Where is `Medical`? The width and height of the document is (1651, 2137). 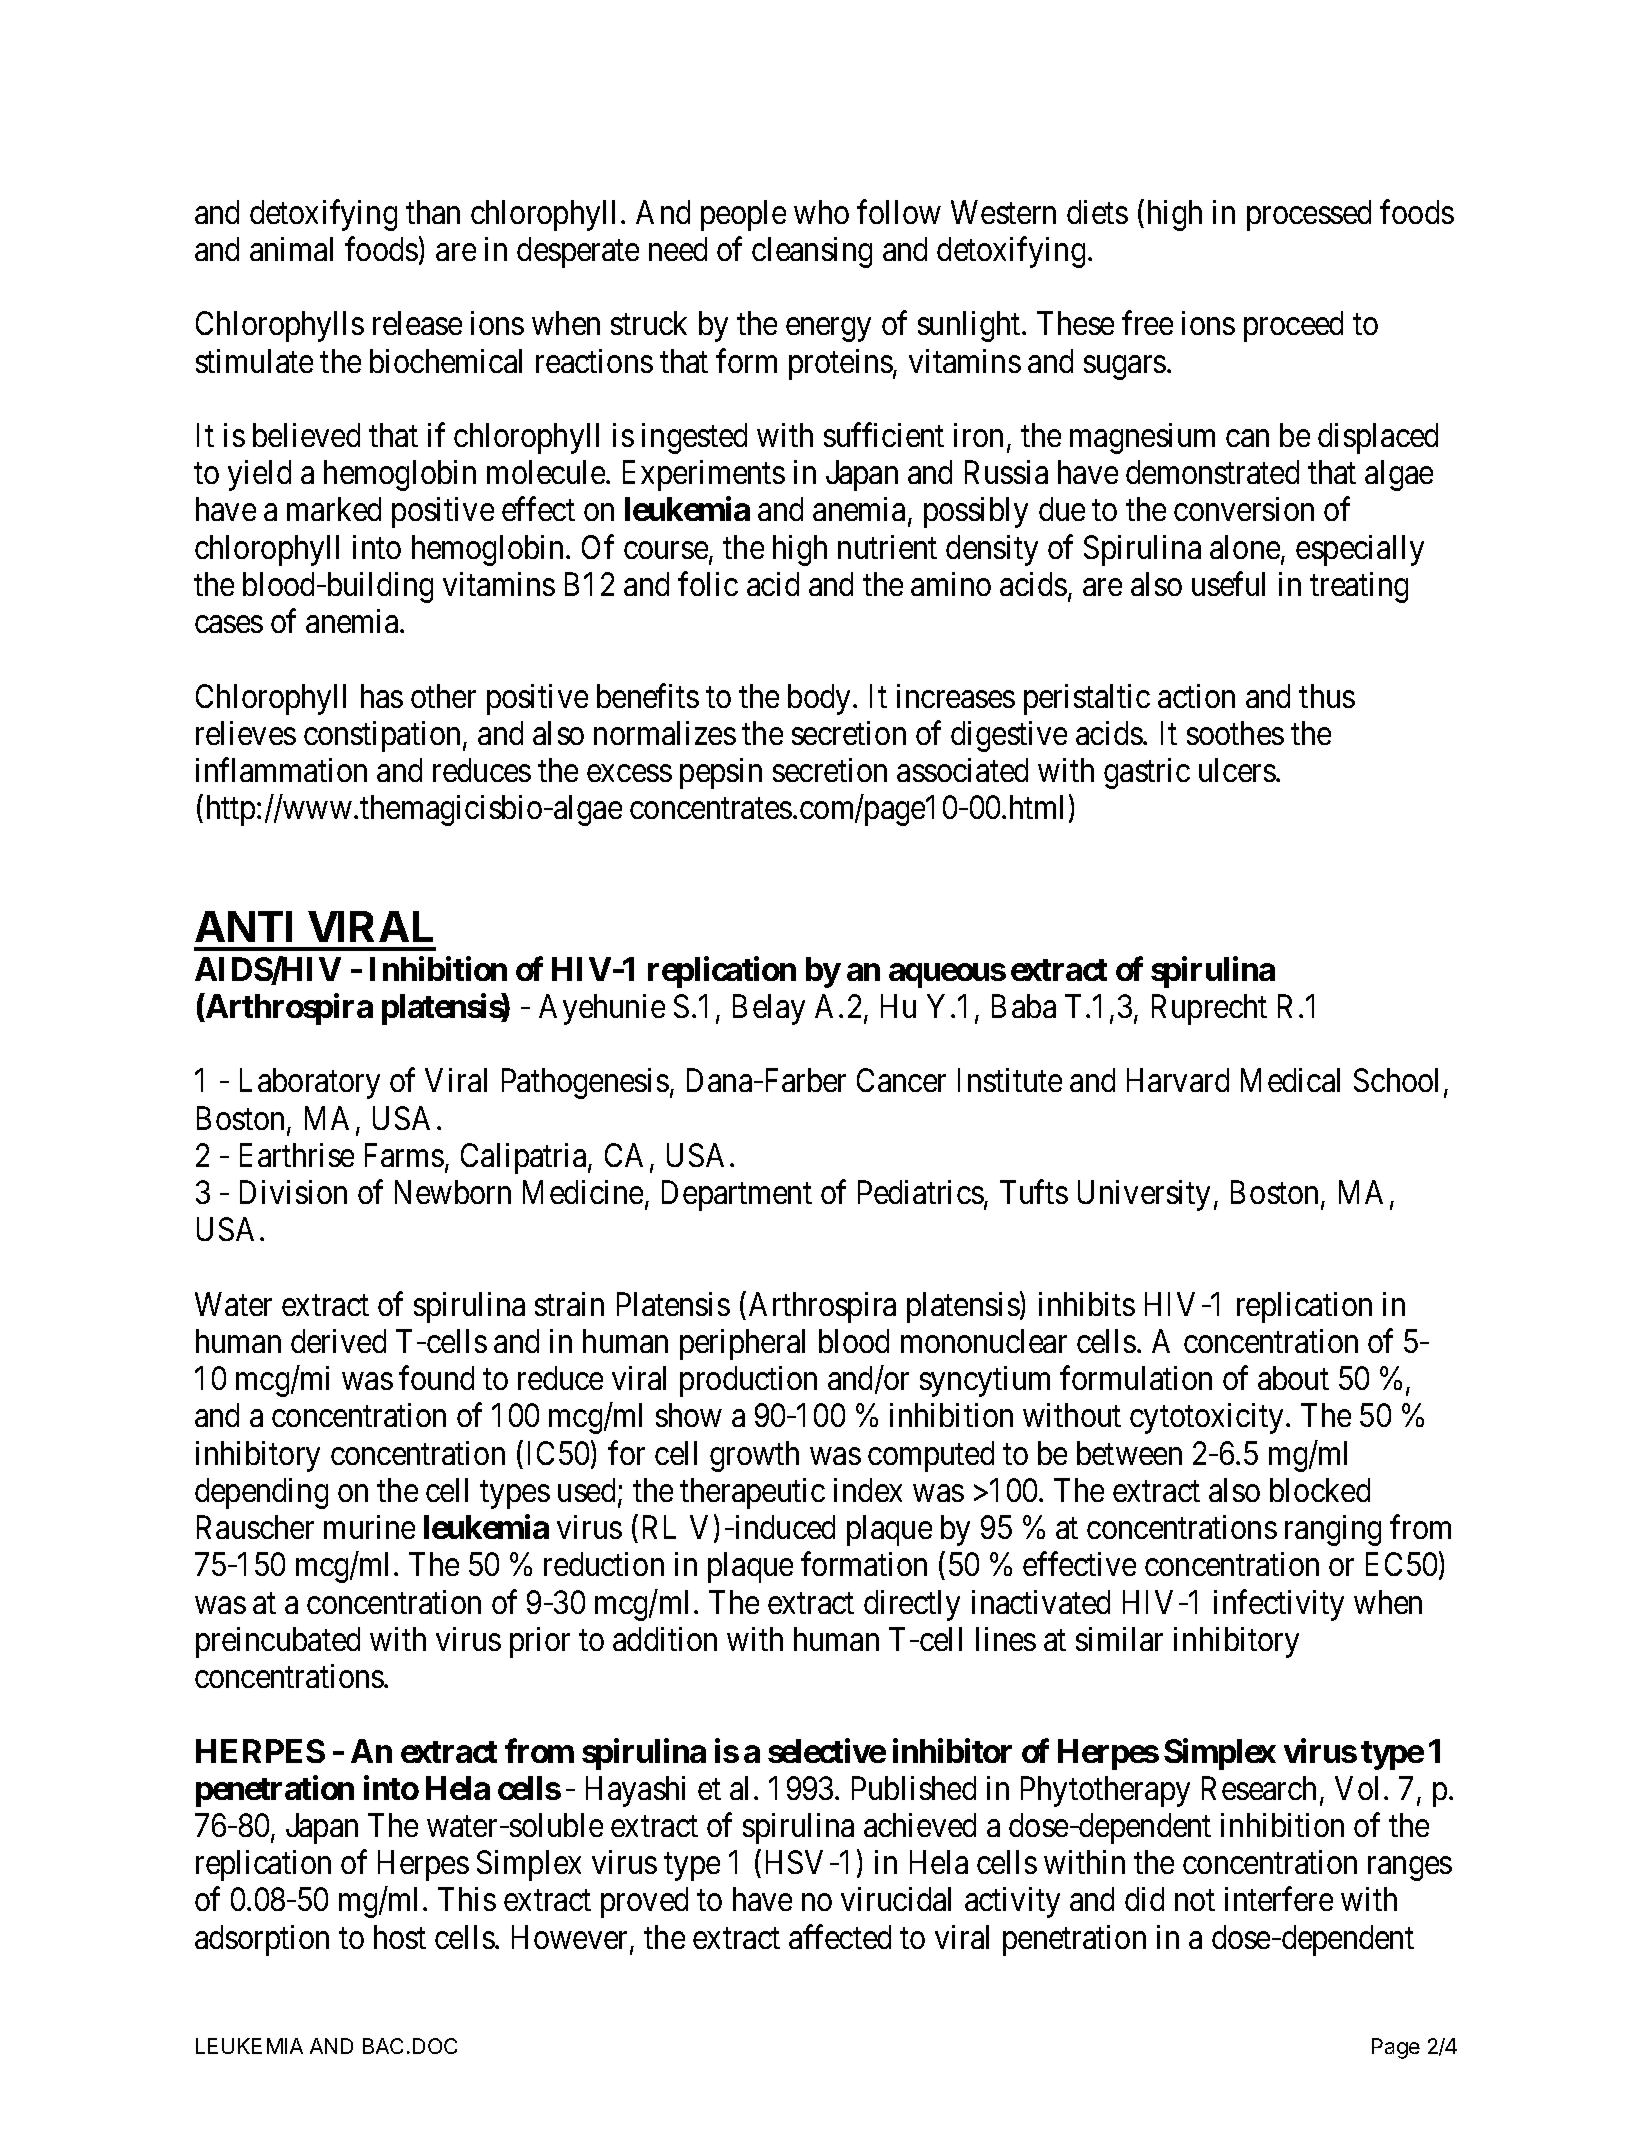
Medical is located at coordinates (1290, 1080).
